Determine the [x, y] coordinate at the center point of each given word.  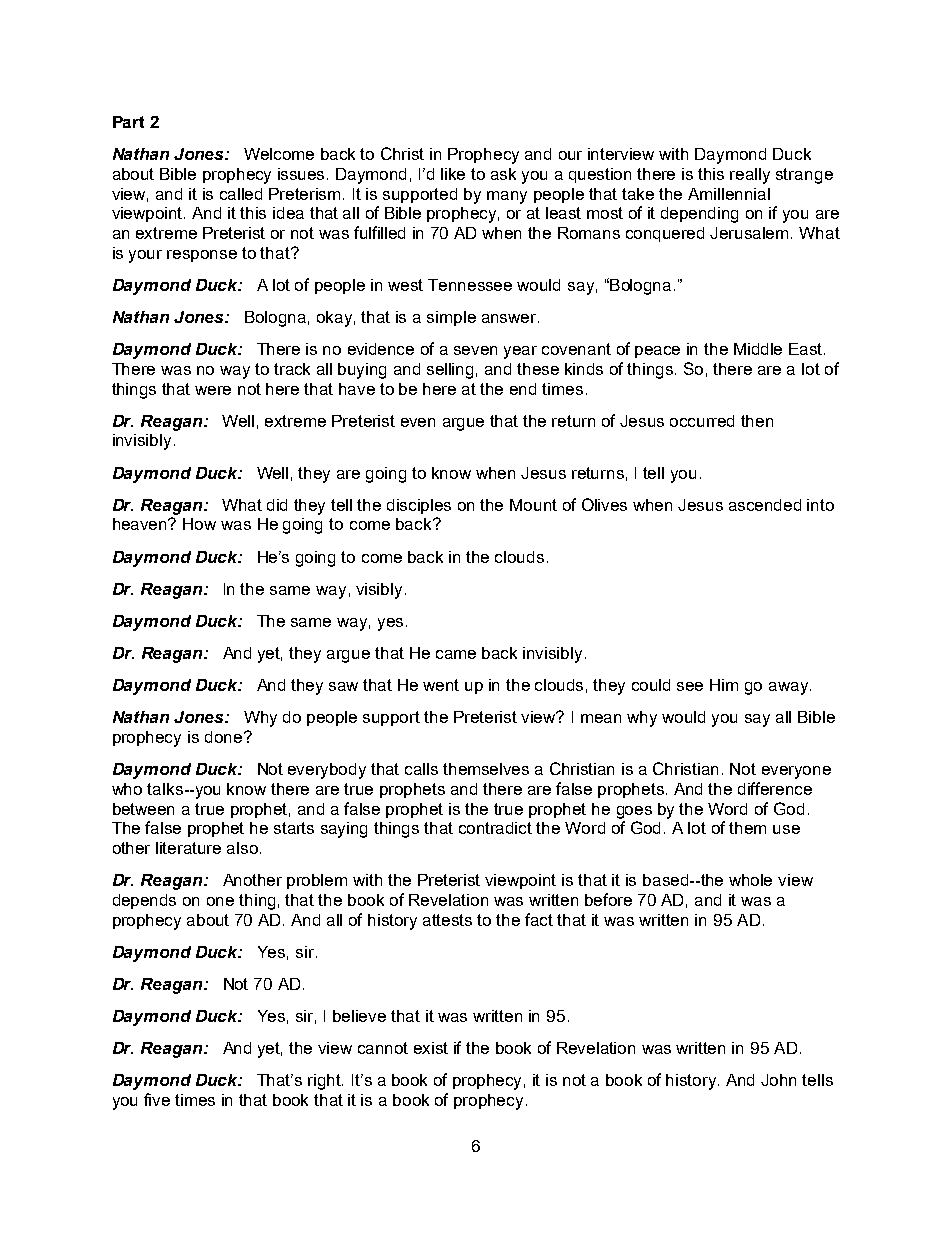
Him [724, 685]
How [199, 524]
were [213, 390]
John [778, 1080]
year [520, 352]
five [157, 1099]
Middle [758, 349]
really [750, 176]
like [453, 174]
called [241, 194]
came [456, 654]
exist [431, 1048]
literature [188, 848]
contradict [495, 828]
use [786, 829]
